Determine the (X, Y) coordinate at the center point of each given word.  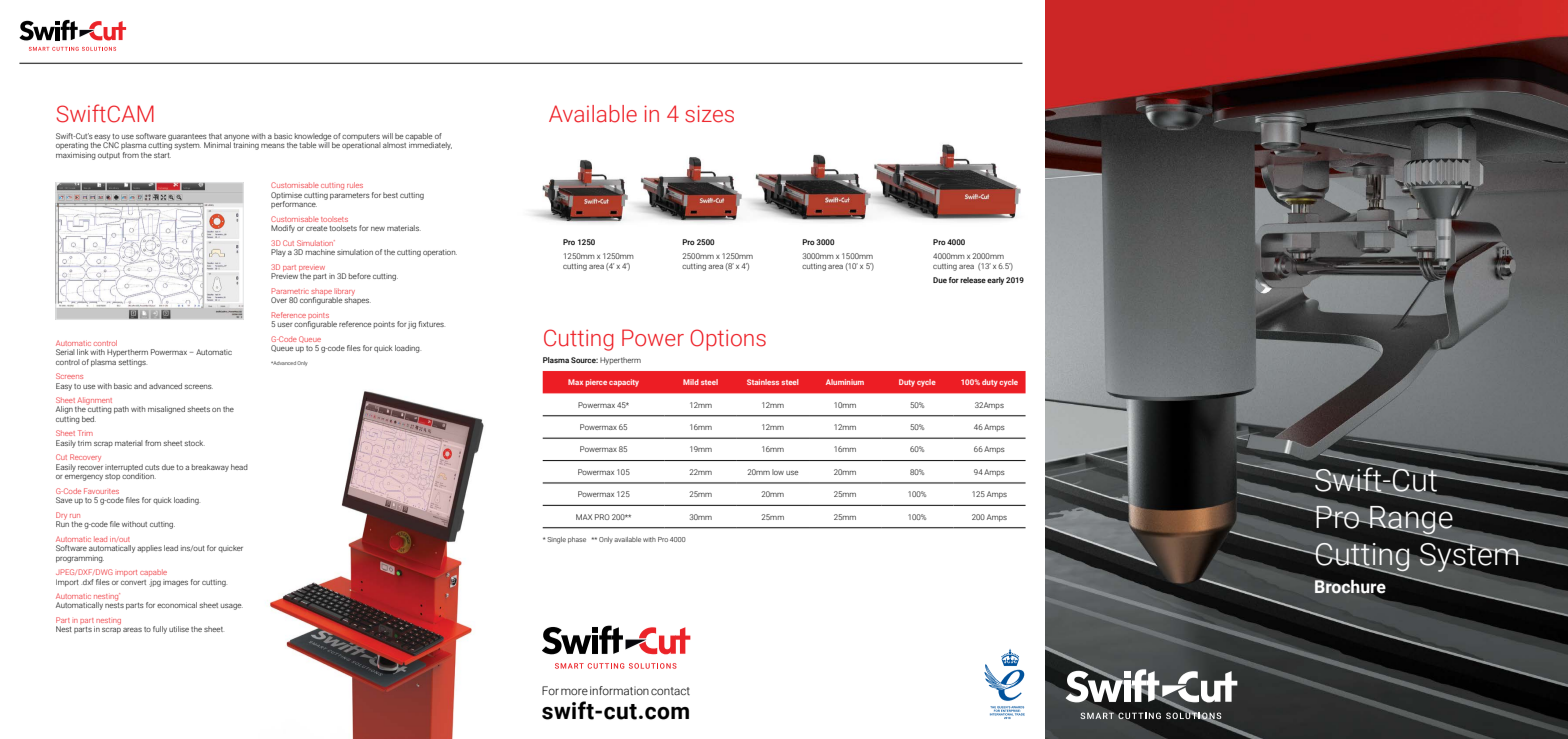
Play (278, 253)
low (778, 472)
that (215, 136)
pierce (596, 383)
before (360, 276)
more (574, 691)
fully (160, 630)
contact (670, 691)
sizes (709, 114)
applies (149, 549)
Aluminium (845, 382)
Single (556, 540)
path (121, 410)
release (973, 280)
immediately (430, 145)
